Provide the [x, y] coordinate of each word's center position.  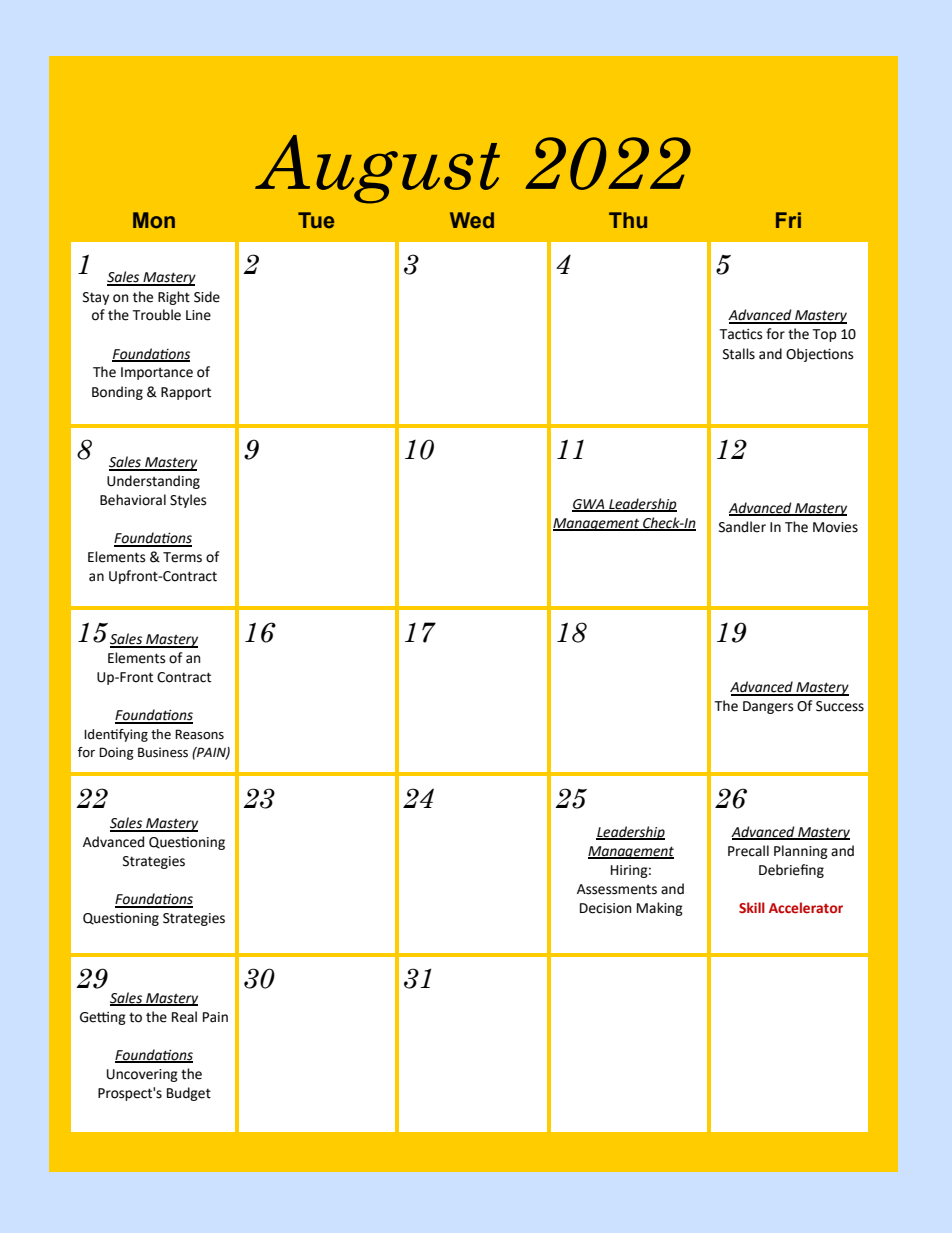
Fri [788, 220]
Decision [605, 908]
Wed [472, 220]
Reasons [199, 734]
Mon [154, 220]
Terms [182, 557]
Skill [752, 907]
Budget [189, 1094]
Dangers [768, 707]
